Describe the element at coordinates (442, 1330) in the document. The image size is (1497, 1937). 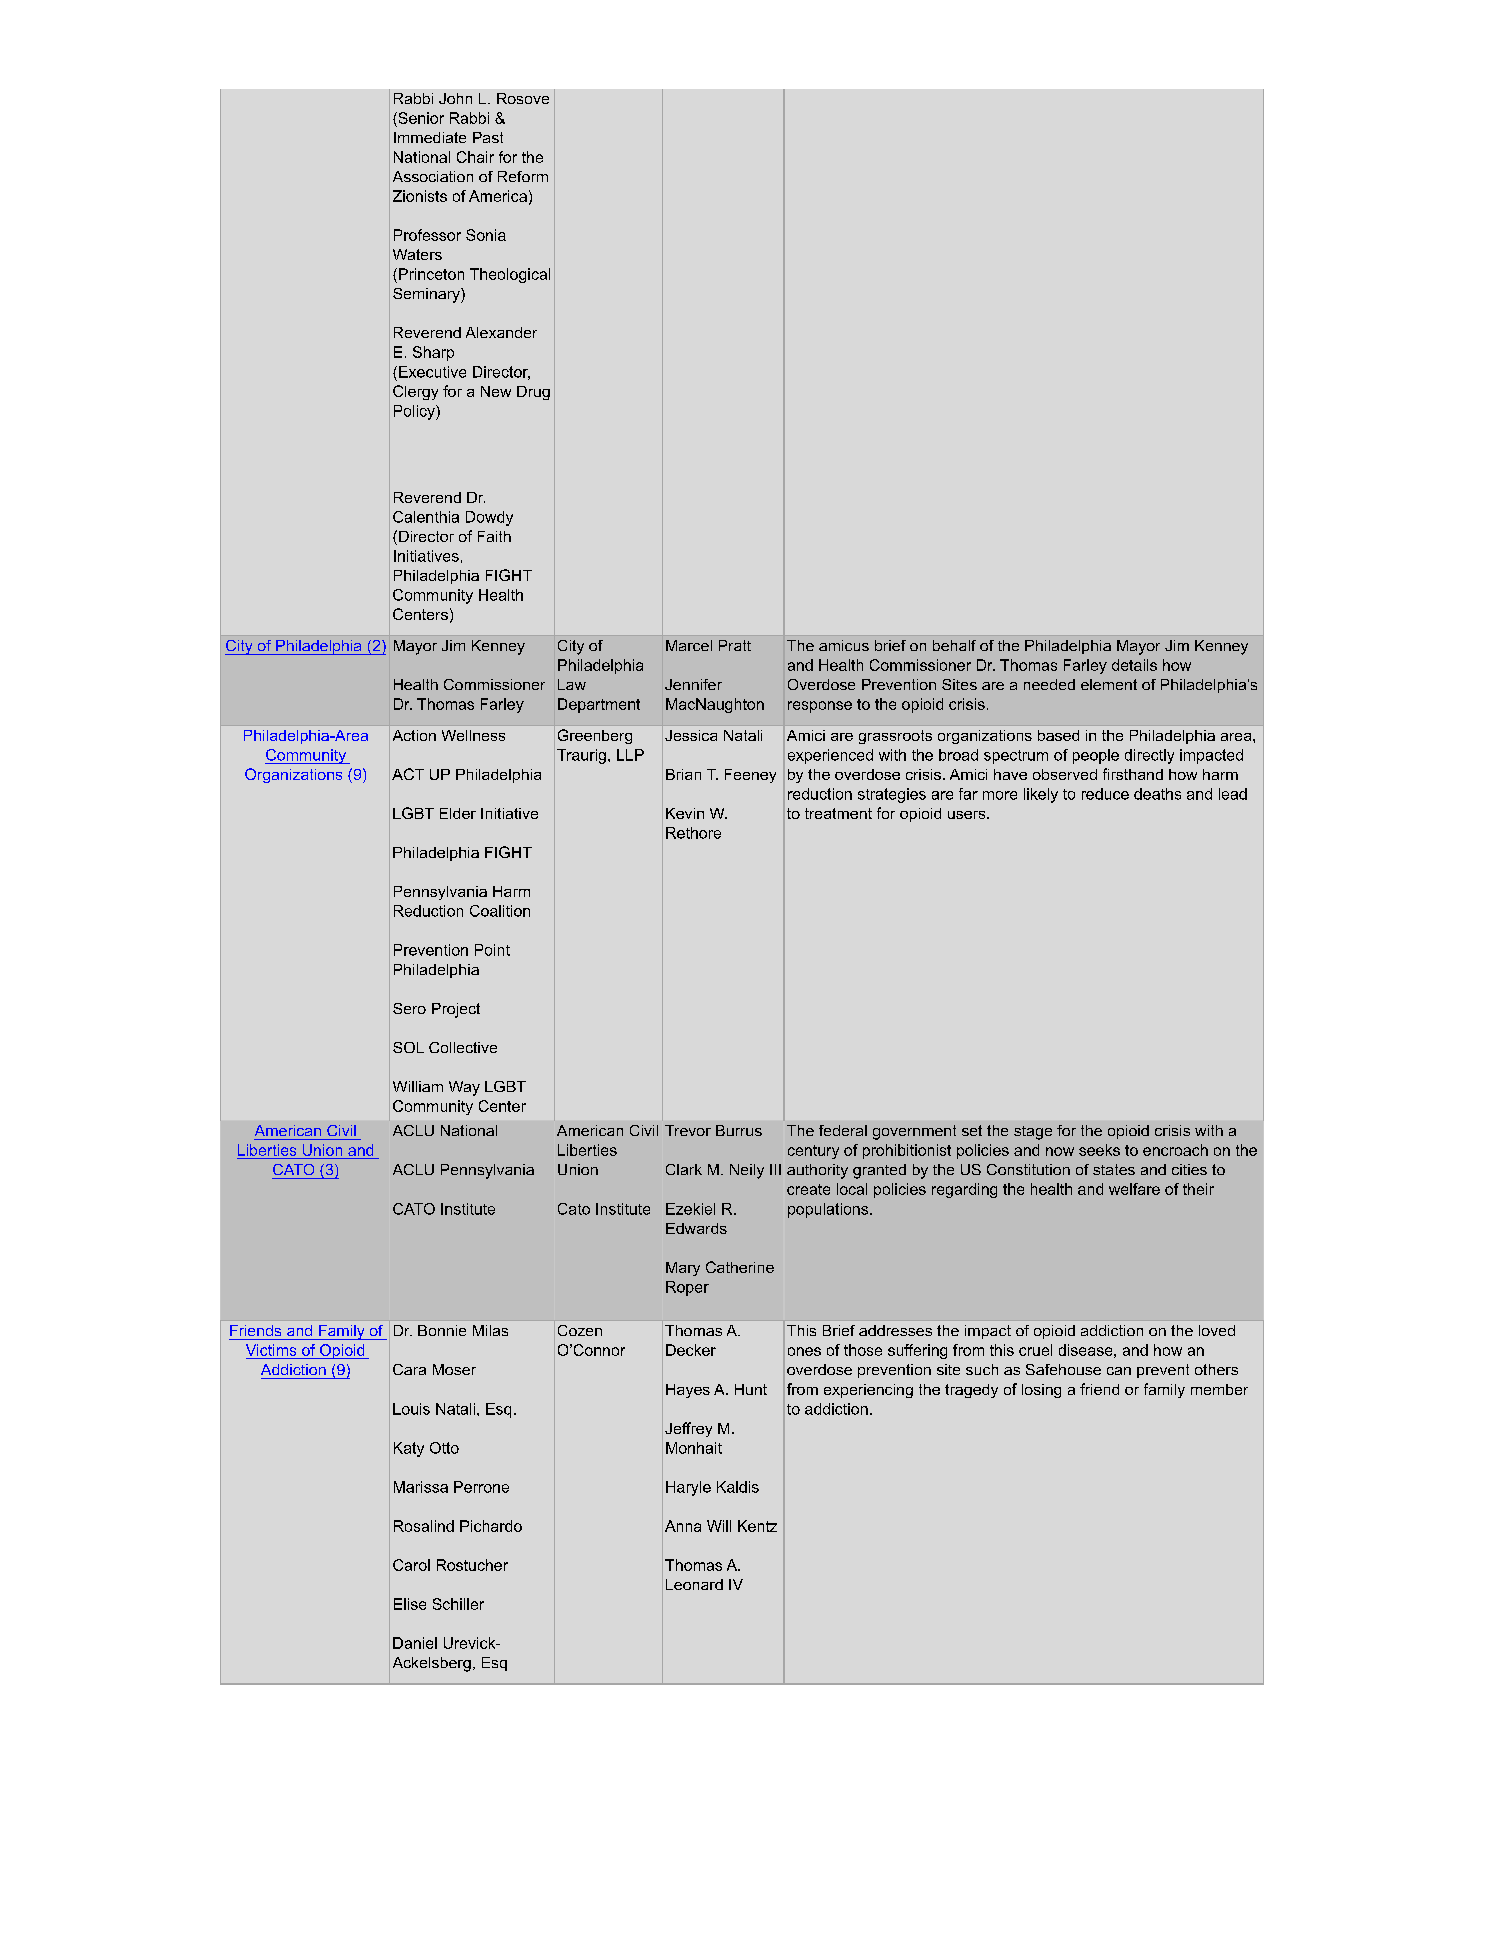
I see `Bonnie` at that location.
